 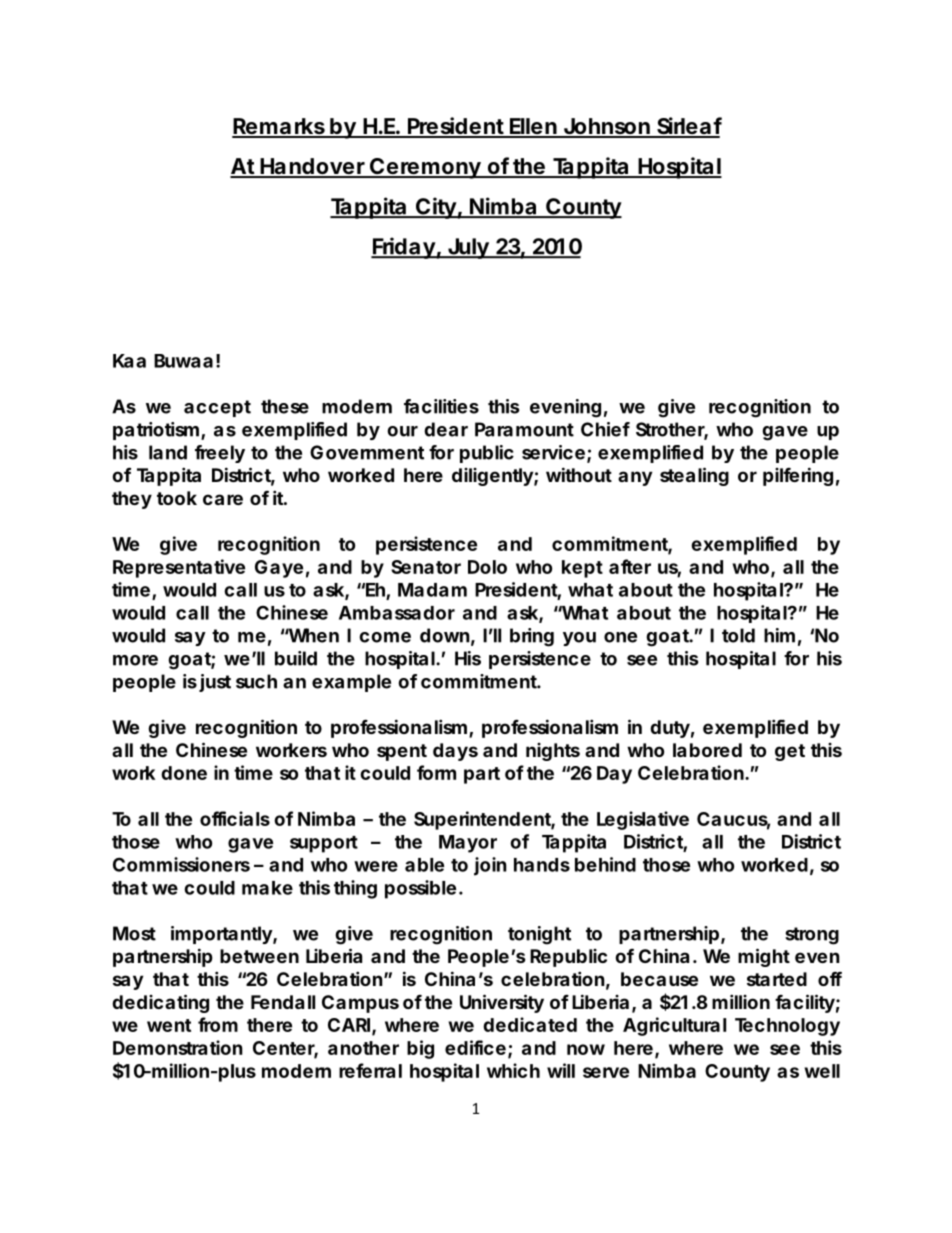 I want to click on edifice, so click(x=475, y=1047).
